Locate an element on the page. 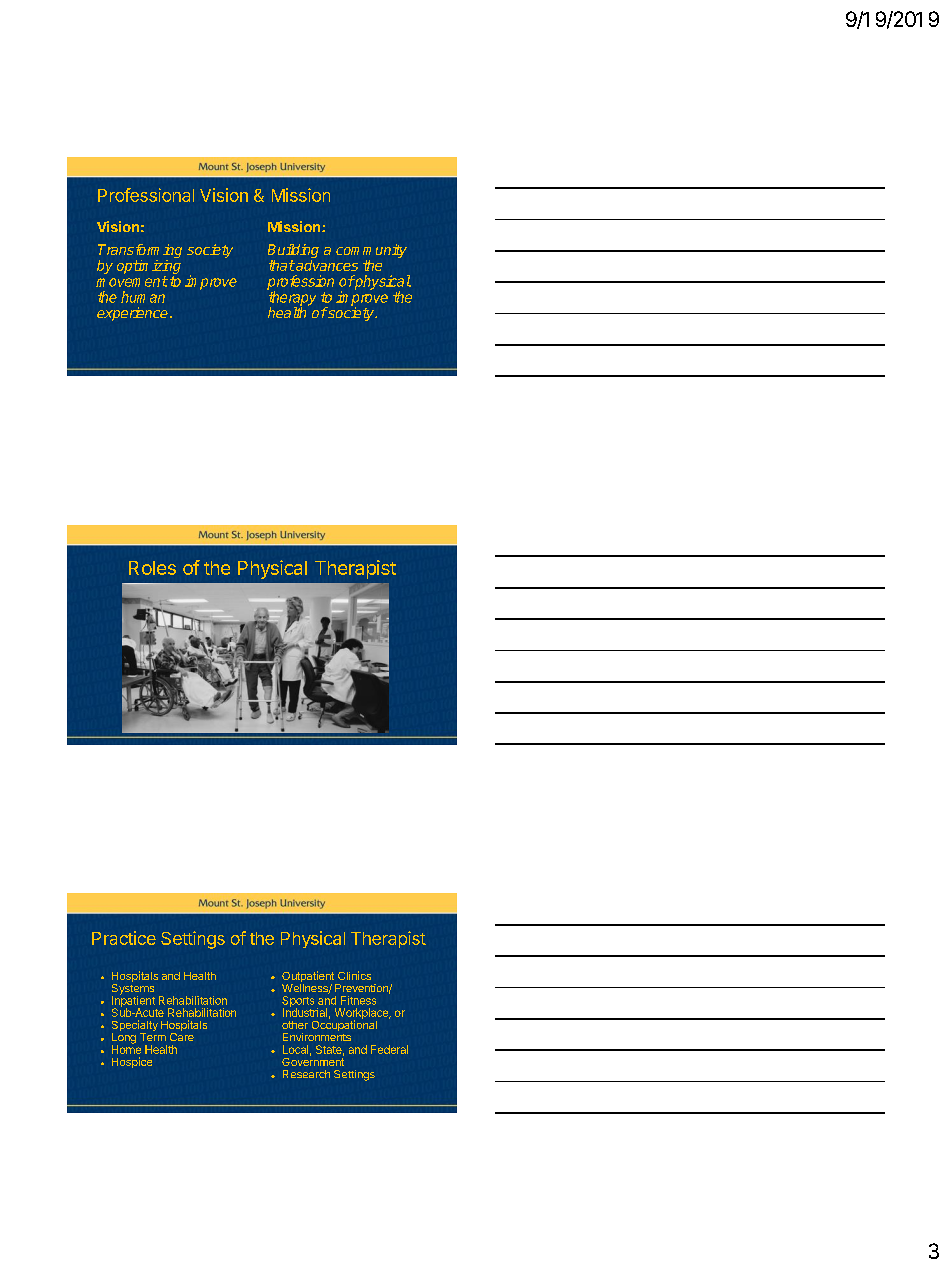 The width and height of the page is (952, 1270). Term is located at coordinates (153, 1037).
